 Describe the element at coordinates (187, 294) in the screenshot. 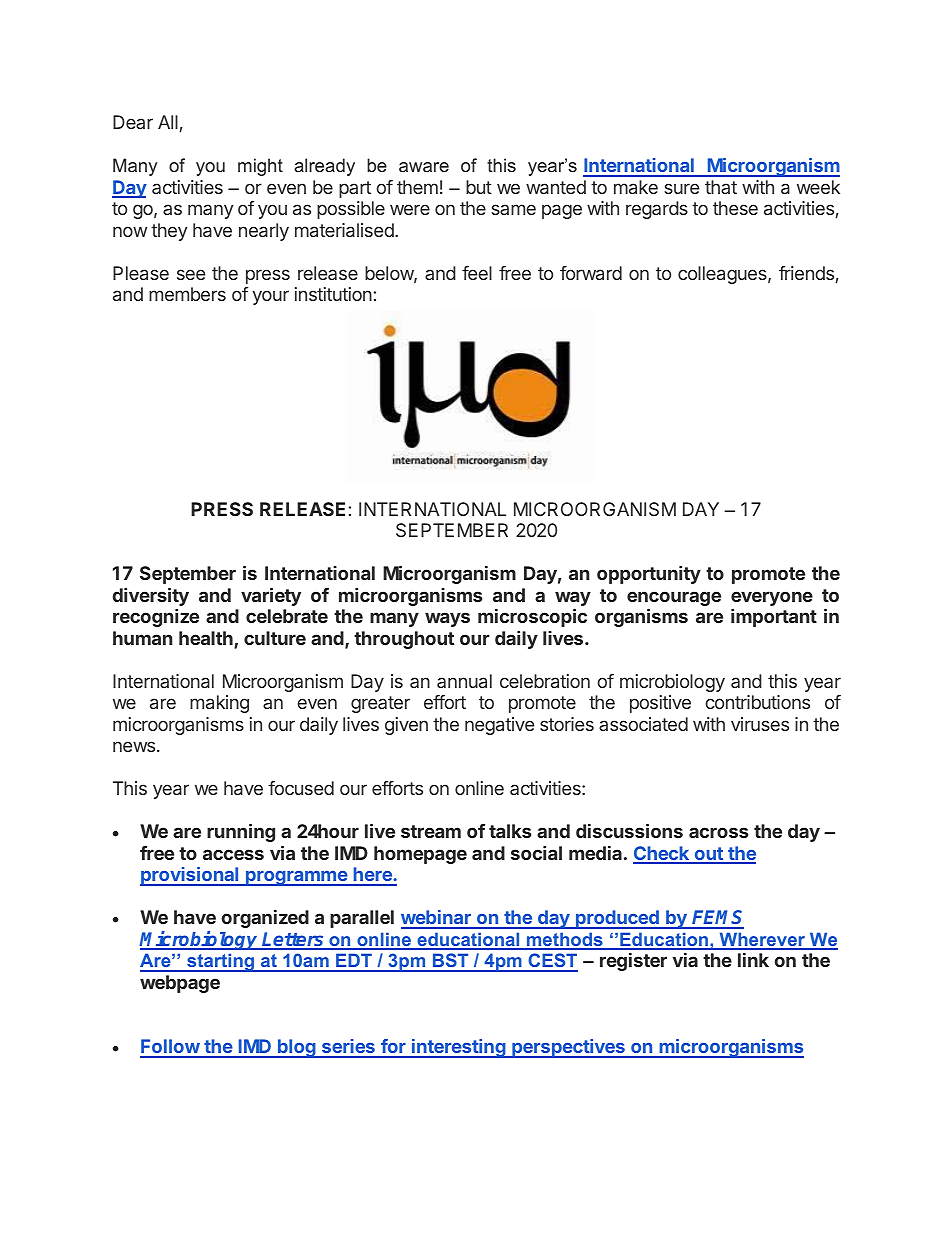

I see `members` at that location.
